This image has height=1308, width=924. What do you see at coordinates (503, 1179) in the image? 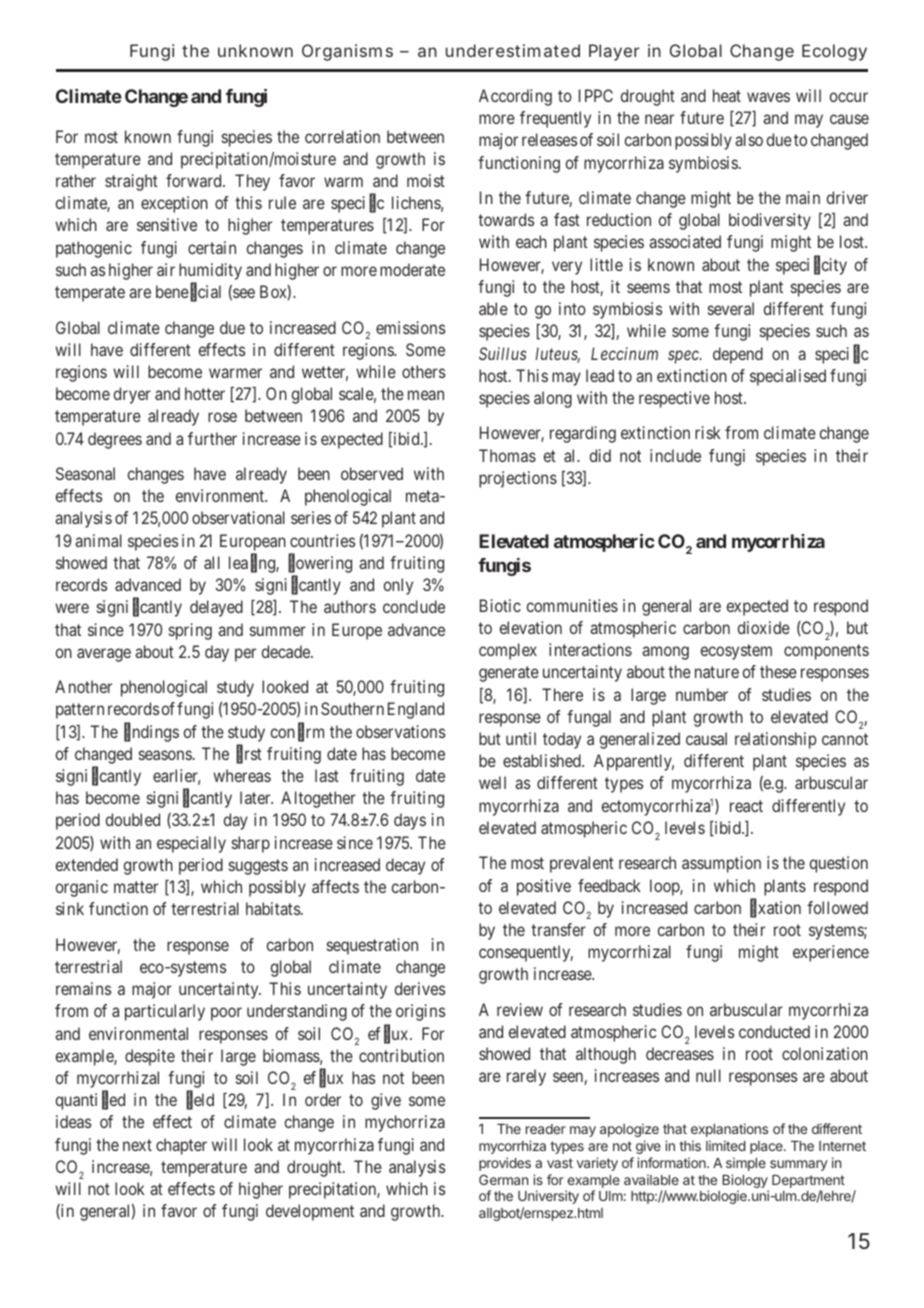
I see `German` at bounding box center [503, 1179].
